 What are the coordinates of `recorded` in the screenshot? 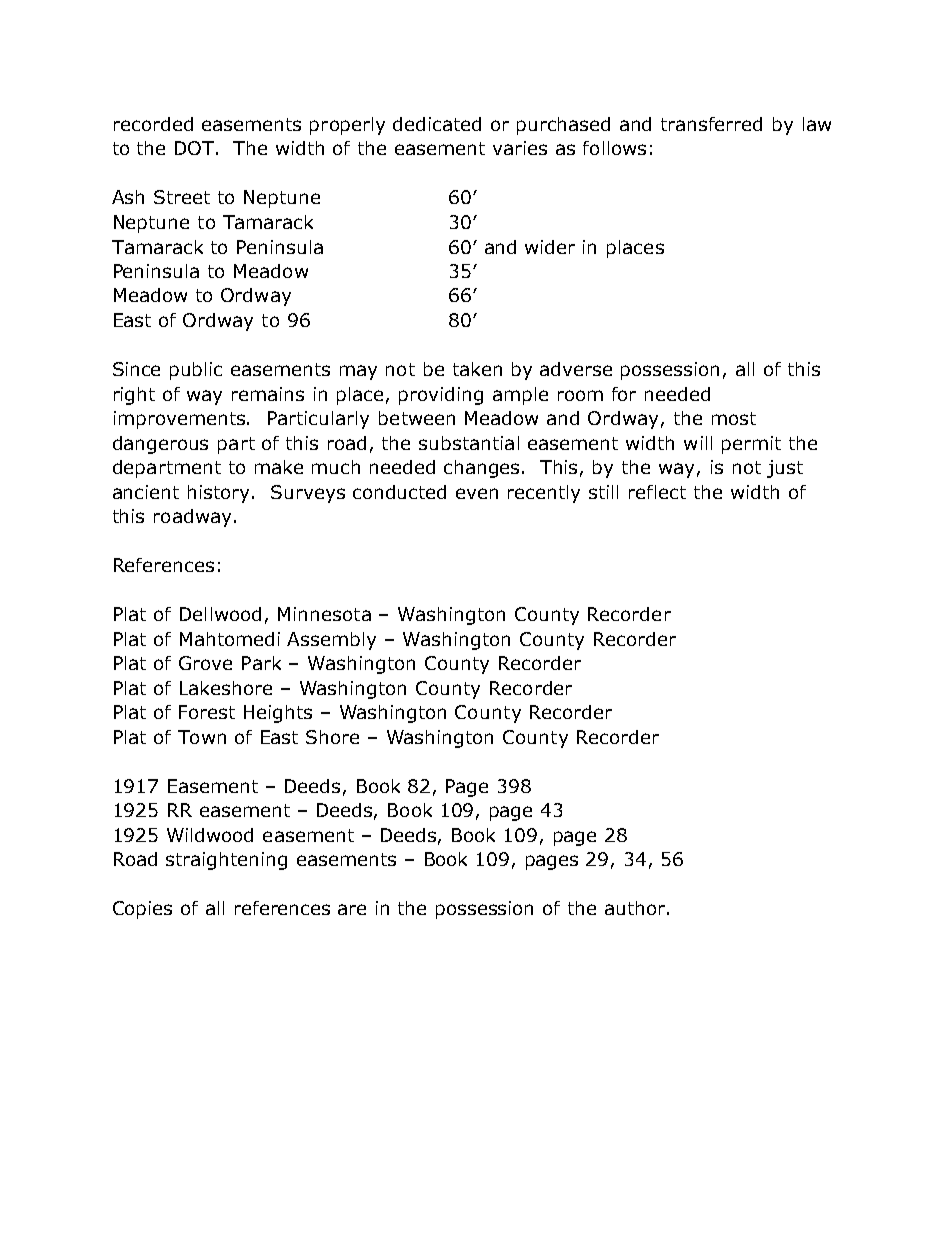 It's located at (153, 124).
